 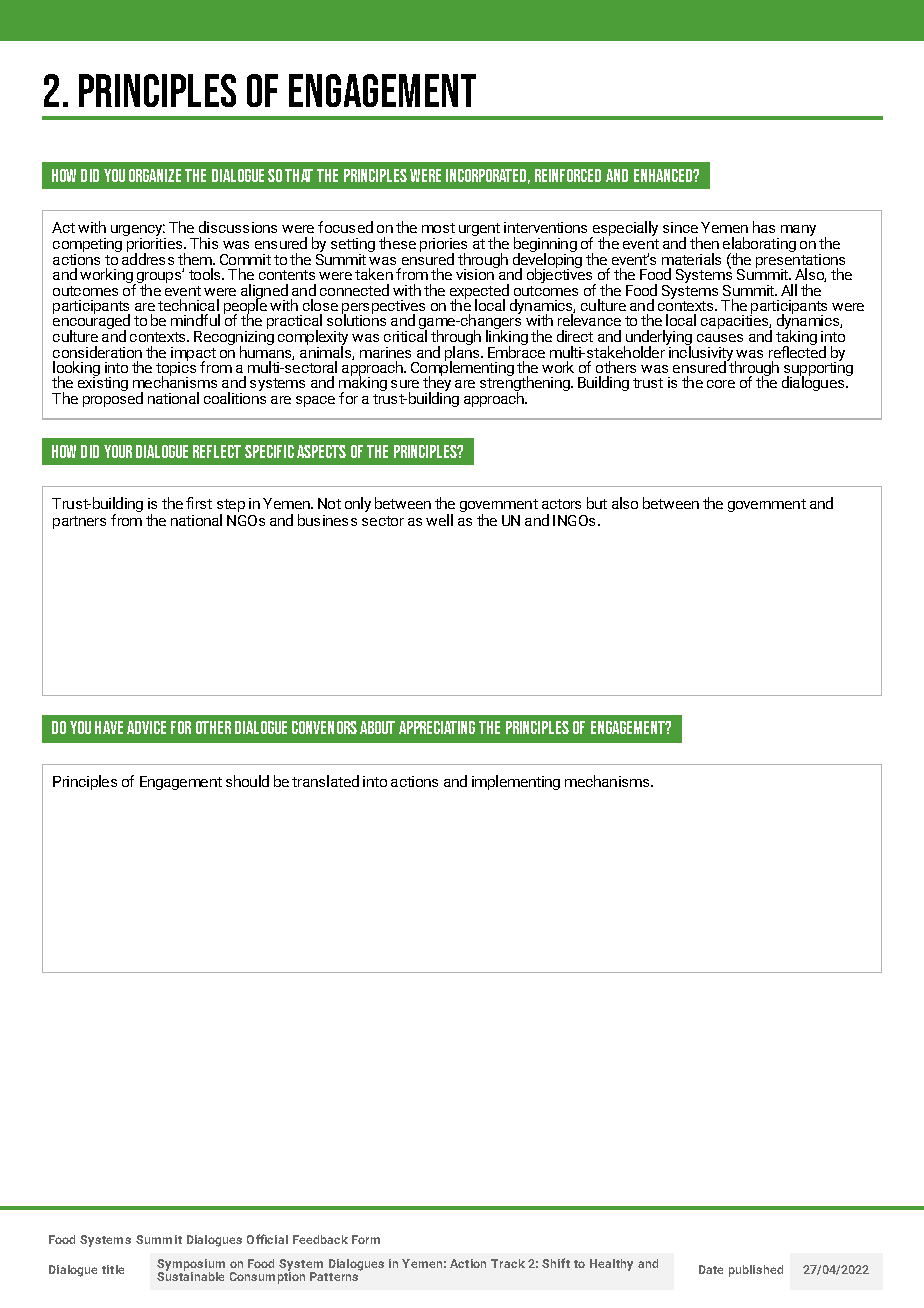 What do you see at coordinates (191, 1266) in the page?
I see `Symposium` at bounding box center [191, 1266].
